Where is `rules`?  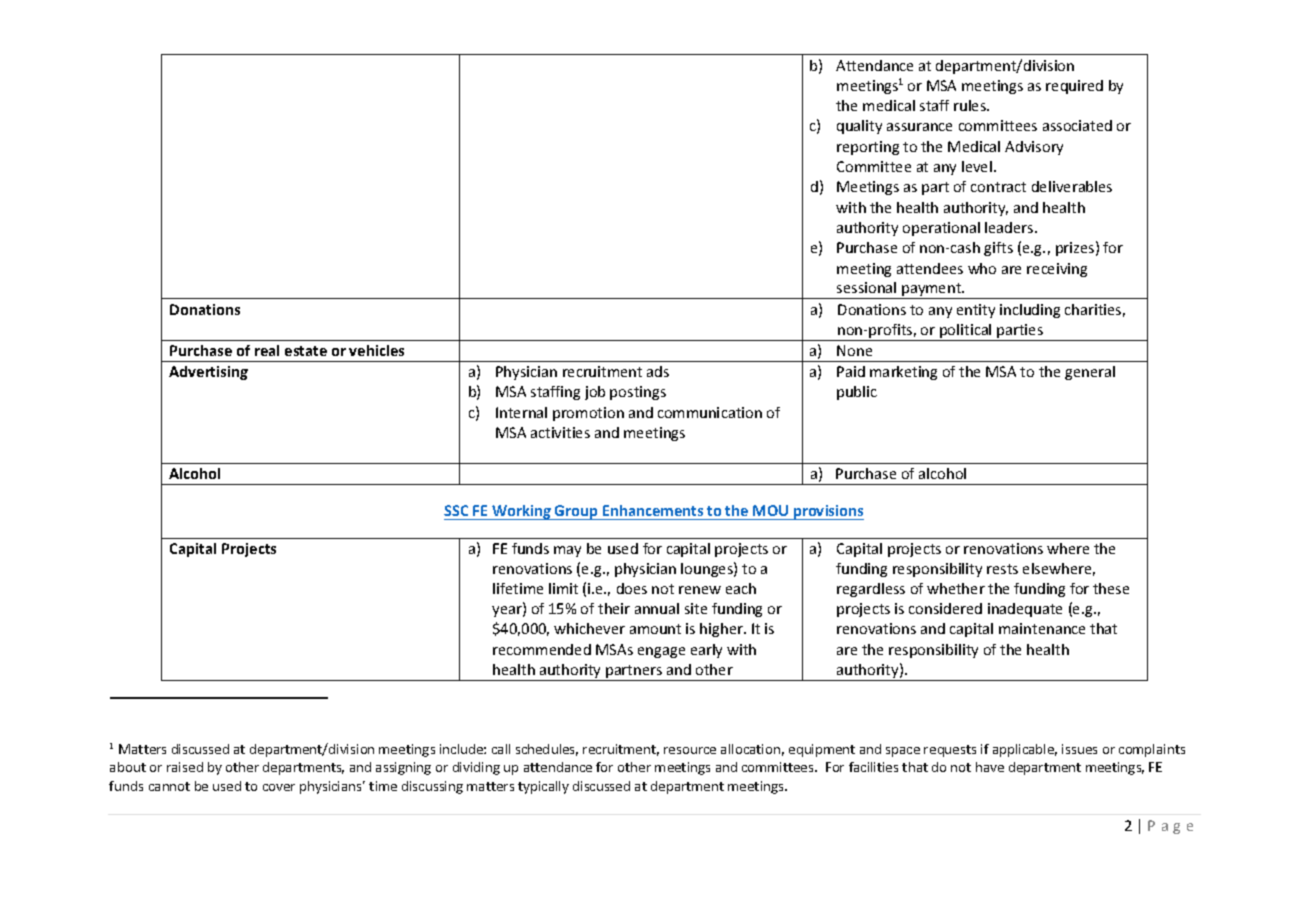 rules is located at coordinates (971, 105).
